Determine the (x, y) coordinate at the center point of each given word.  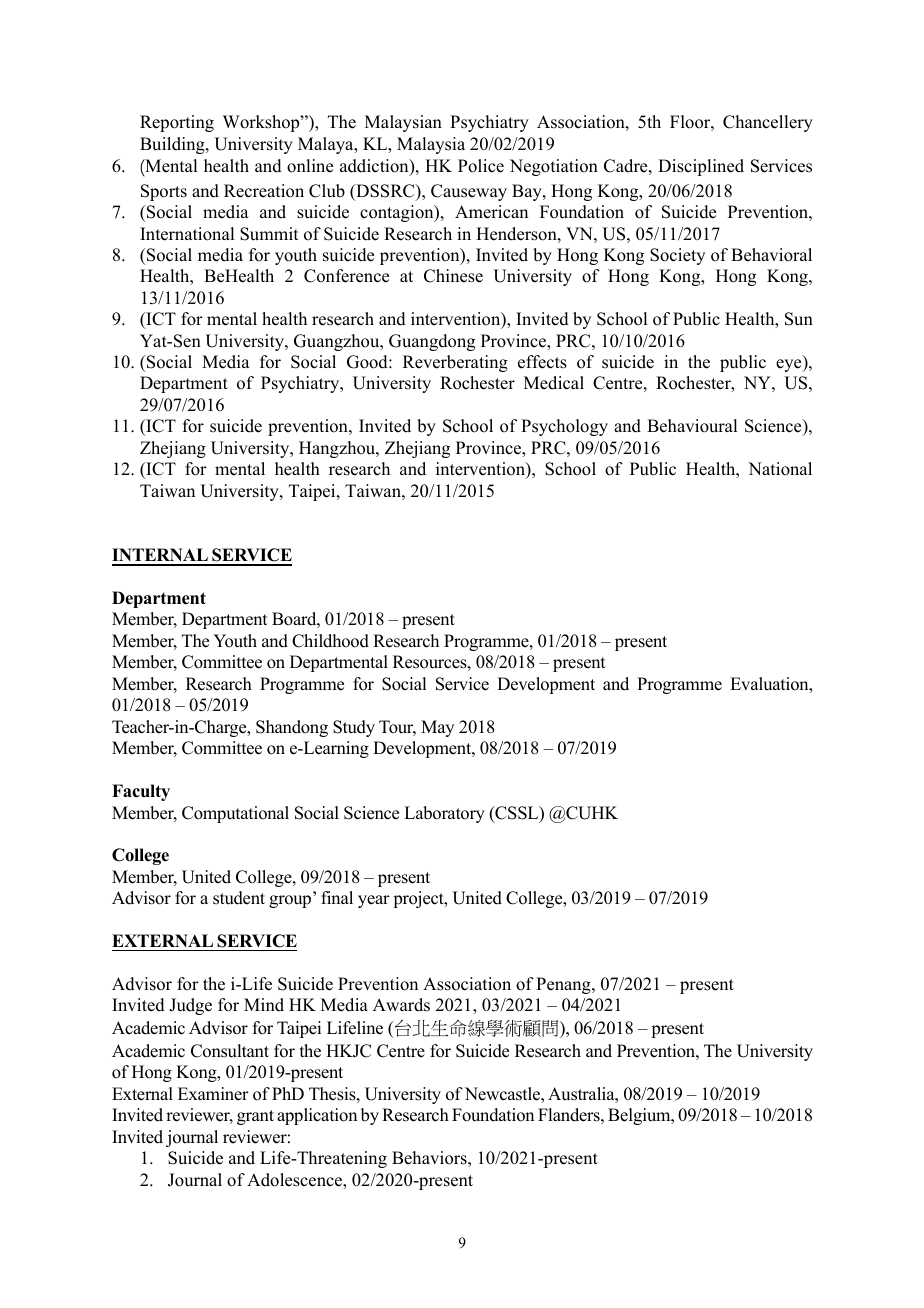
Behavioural (692, 426)
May (437, 728)
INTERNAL (161, 556)
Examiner (213, 1094)
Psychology (564, 427)
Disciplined (701, 167)
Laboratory (444, 814)
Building (173, 145)
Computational (235, 814)
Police (481, 166)
